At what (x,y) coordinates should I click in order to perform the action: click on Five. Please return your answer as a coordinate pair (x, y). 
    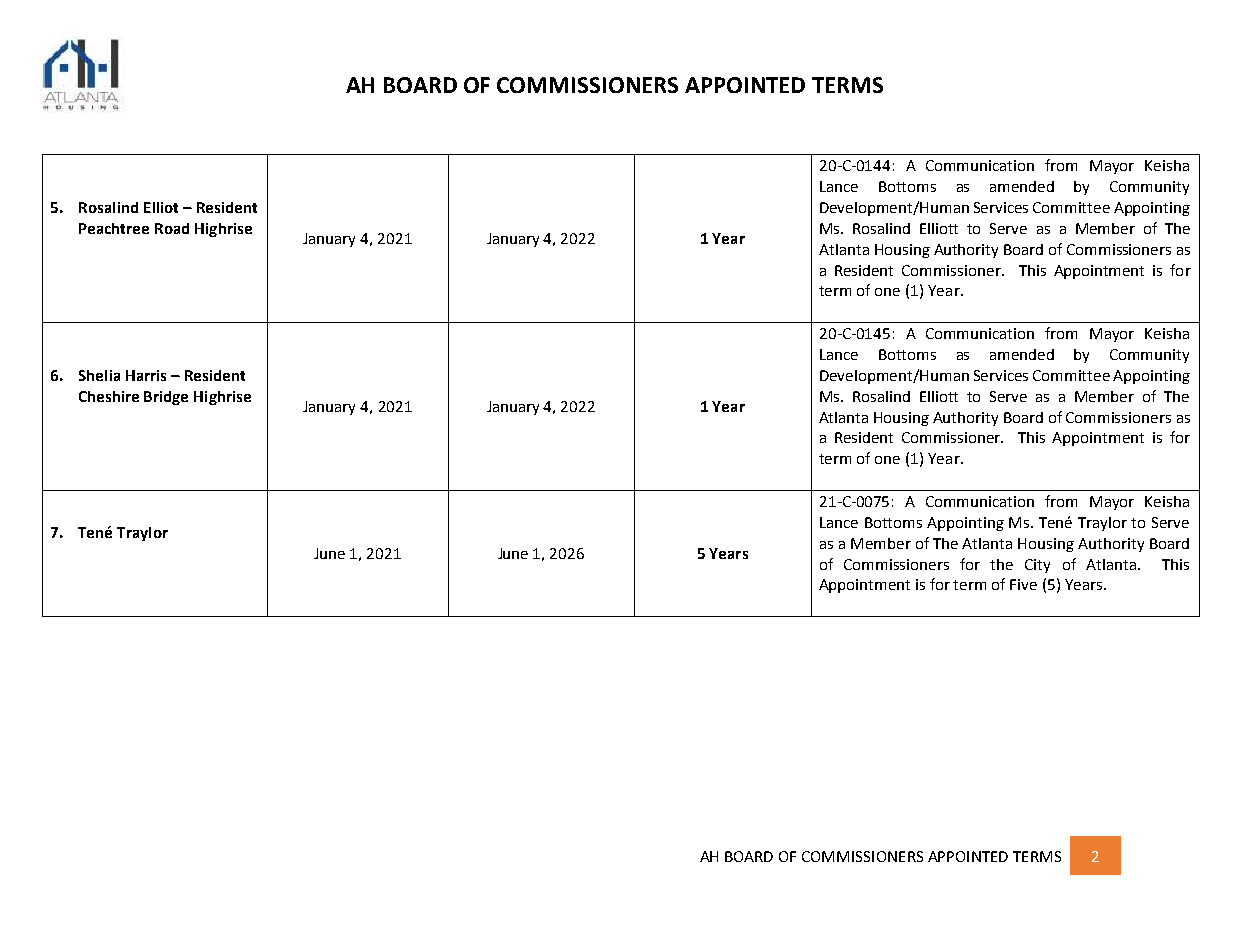
    Looking at the image, I should click on (1023, 584).
